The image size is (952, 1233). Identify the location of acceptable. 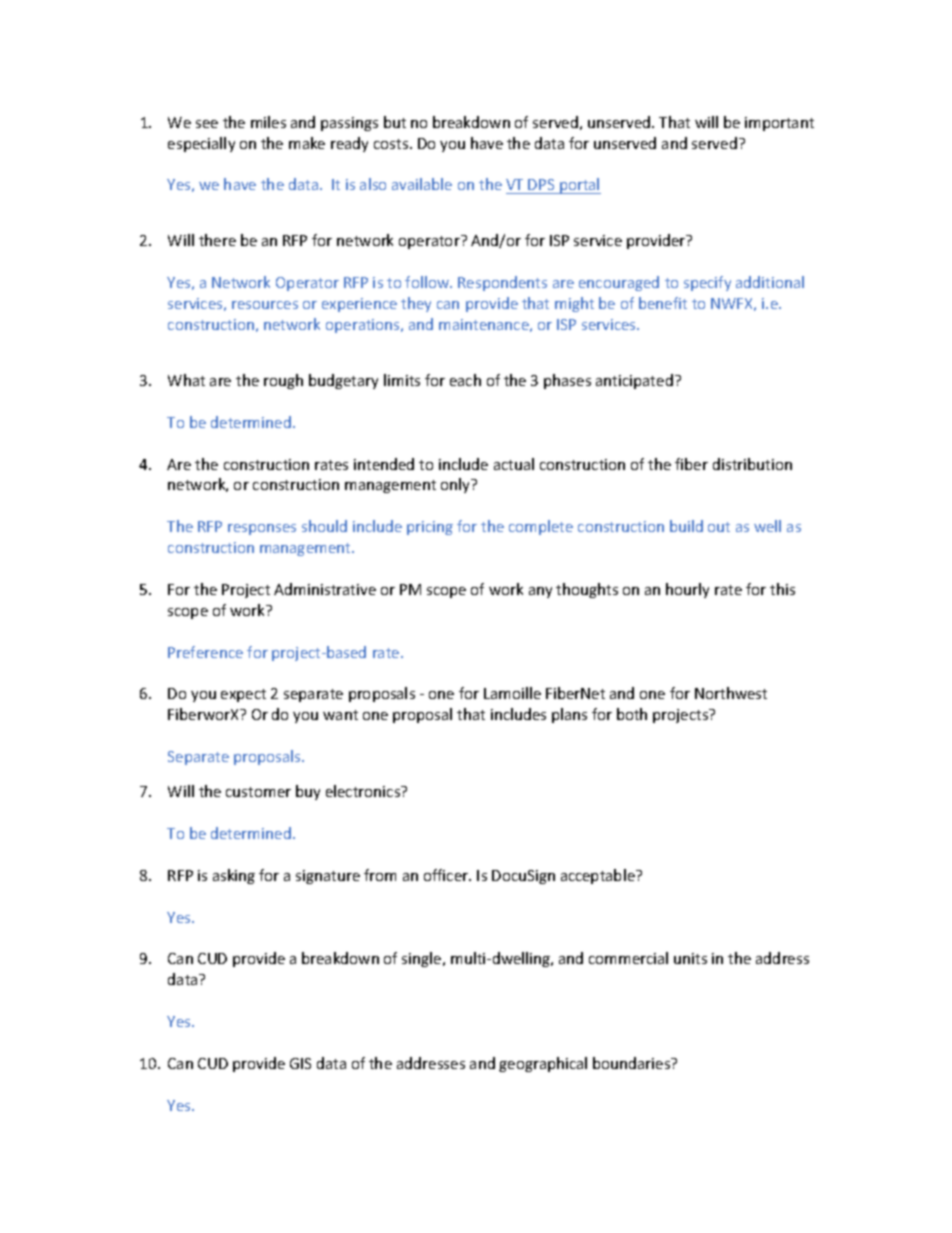
(599, 876).
